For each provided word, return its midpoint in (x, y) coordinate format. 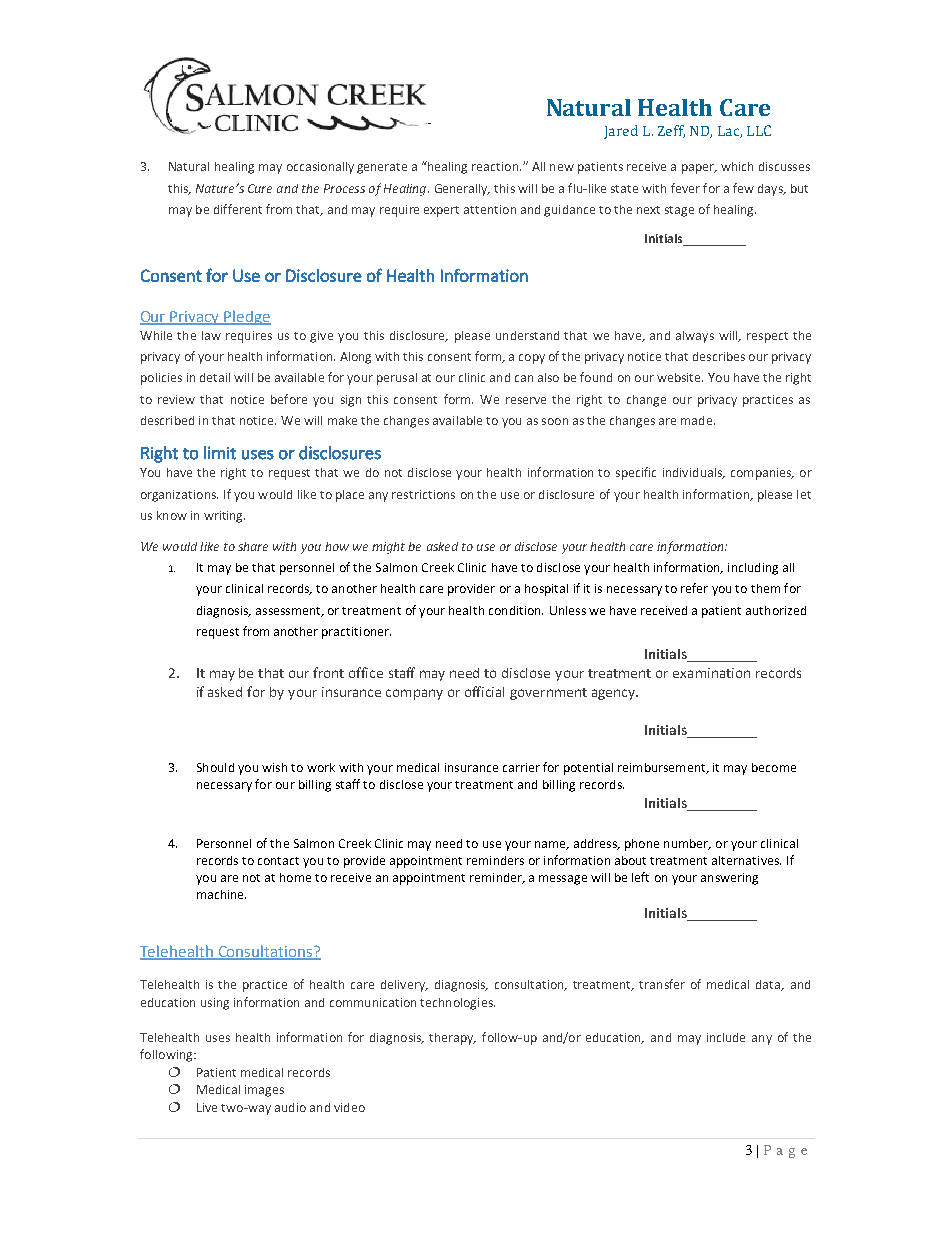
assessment (289, 612)
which (737, 166)
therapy (452, 1039)
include (726, 1037)
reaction (496, 166)
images (264, 1091)
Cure (260, 188)
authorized (776, 610)
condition (516, 610)
